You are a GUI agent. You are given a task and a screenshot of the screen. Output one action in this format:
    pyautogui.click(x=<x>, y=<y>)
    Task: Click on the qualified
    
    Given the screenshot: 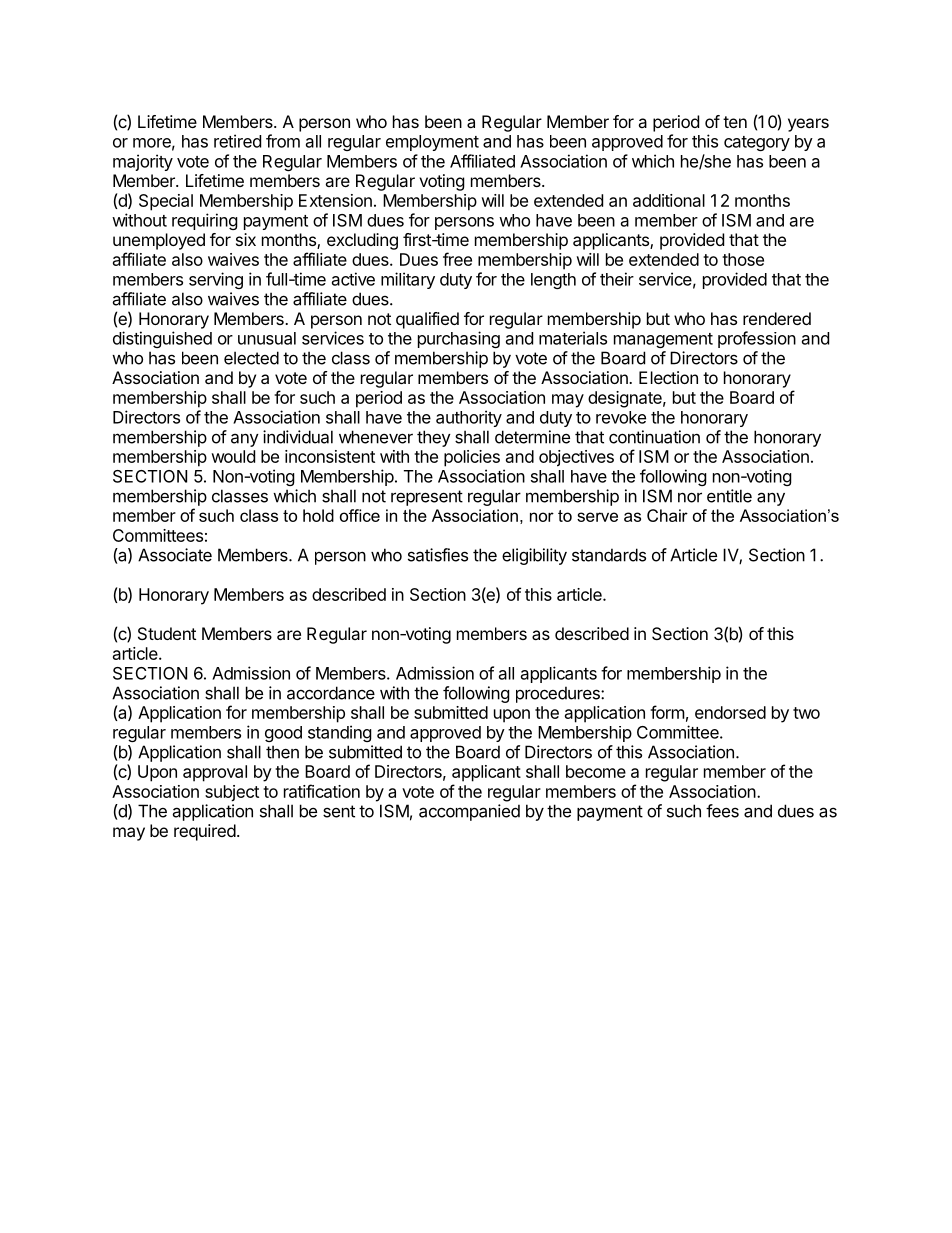 What is the action you would take?
    pyautogui.click(x=427, y=320)
